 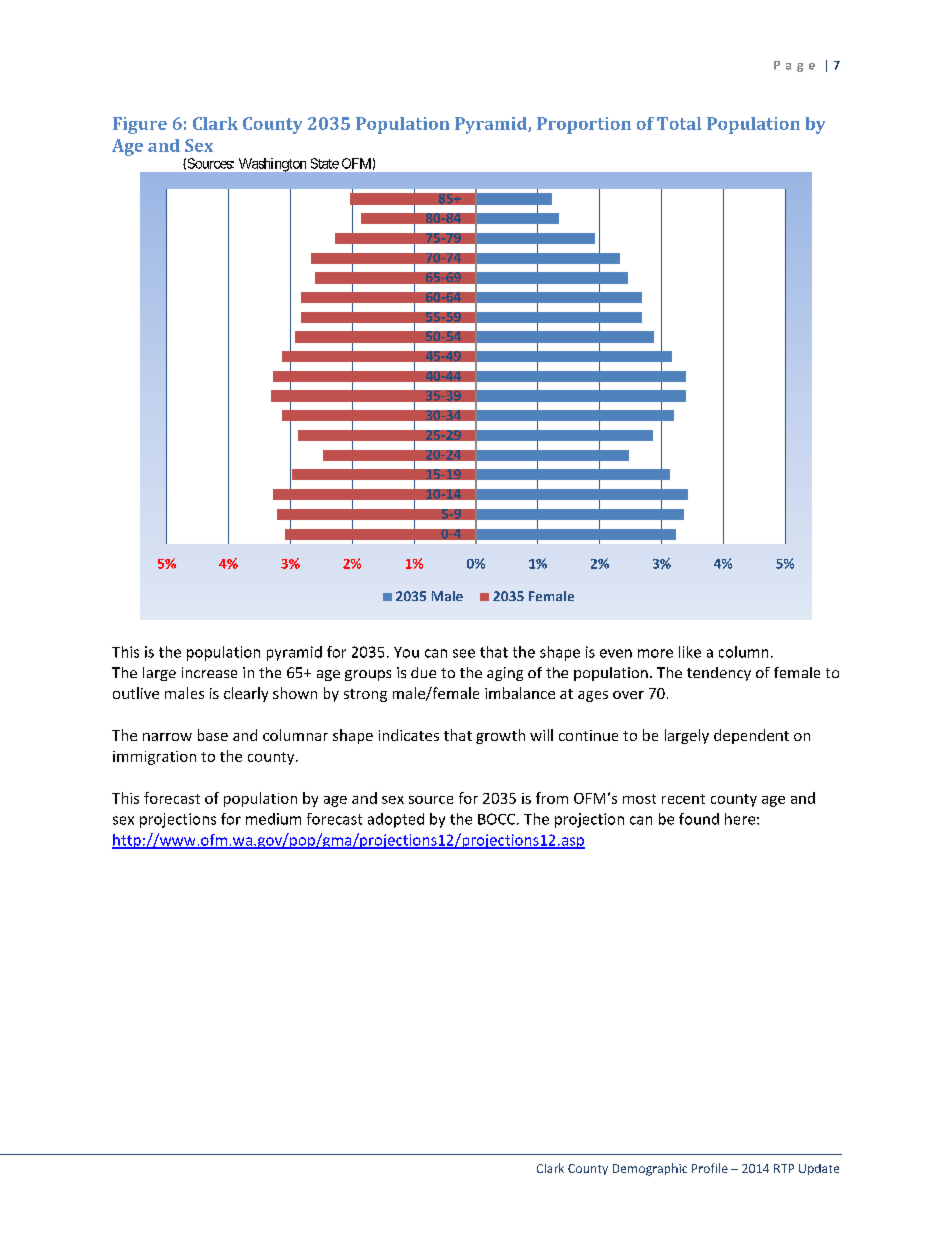 I want to click on medium, so click(x=273, y=819).
